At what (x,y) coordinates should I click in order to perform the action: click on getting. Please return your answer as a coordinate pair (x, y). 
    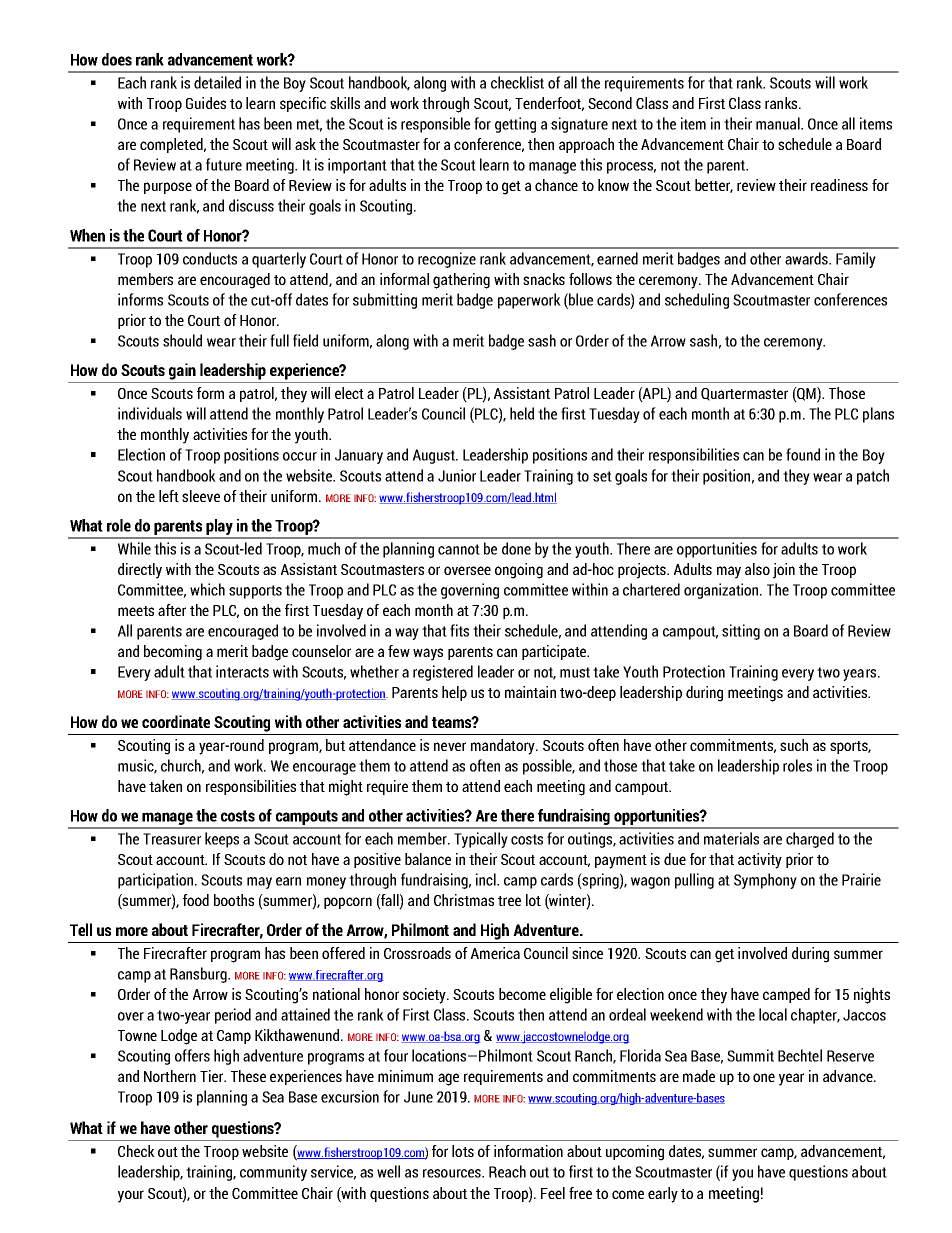
    Looking at the image, I should click on (515, 125).
